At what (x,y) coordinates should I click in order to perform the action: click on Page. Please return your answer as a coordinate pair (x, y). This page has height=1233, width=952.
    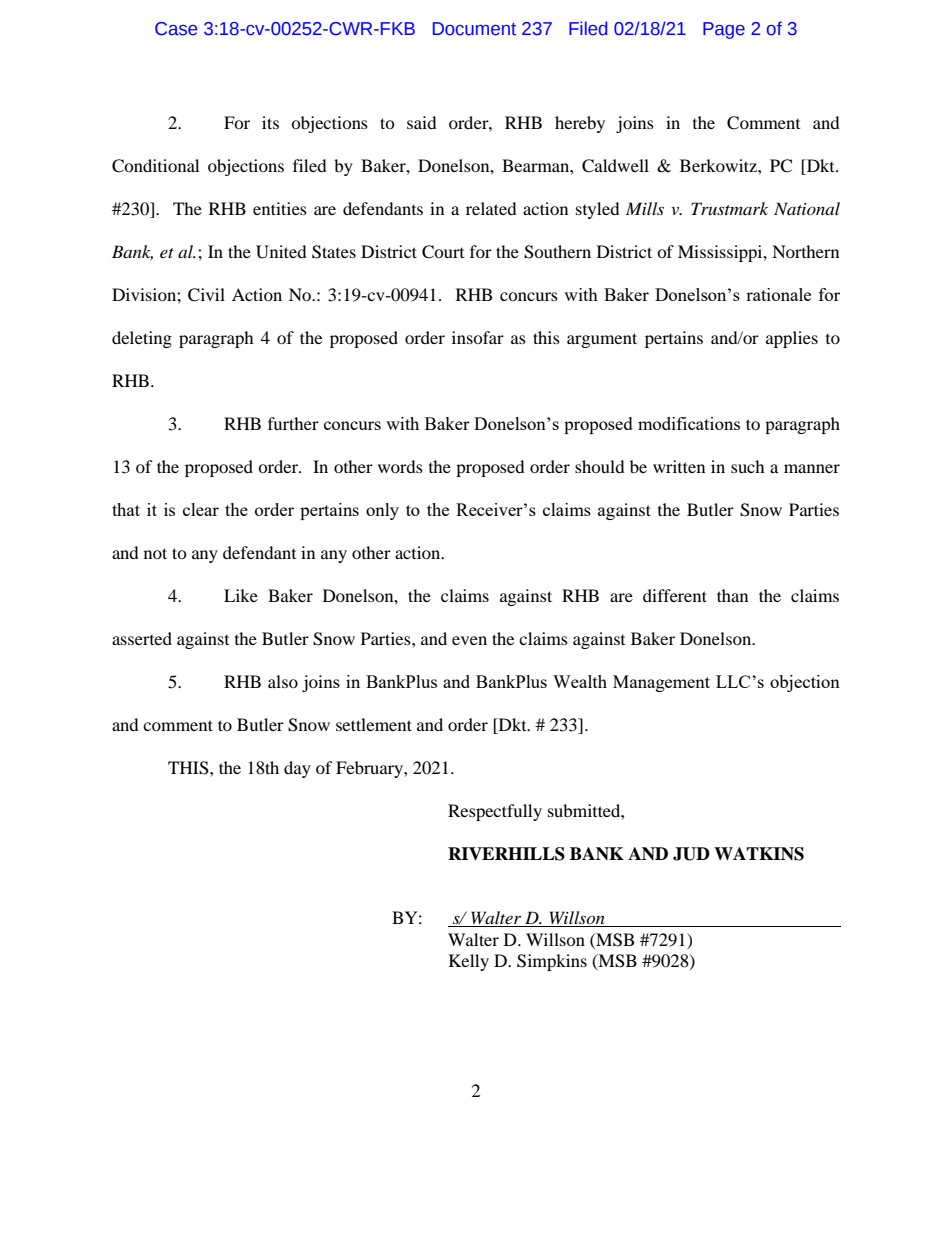
    Looking at the image, I should click on (724, 30).
